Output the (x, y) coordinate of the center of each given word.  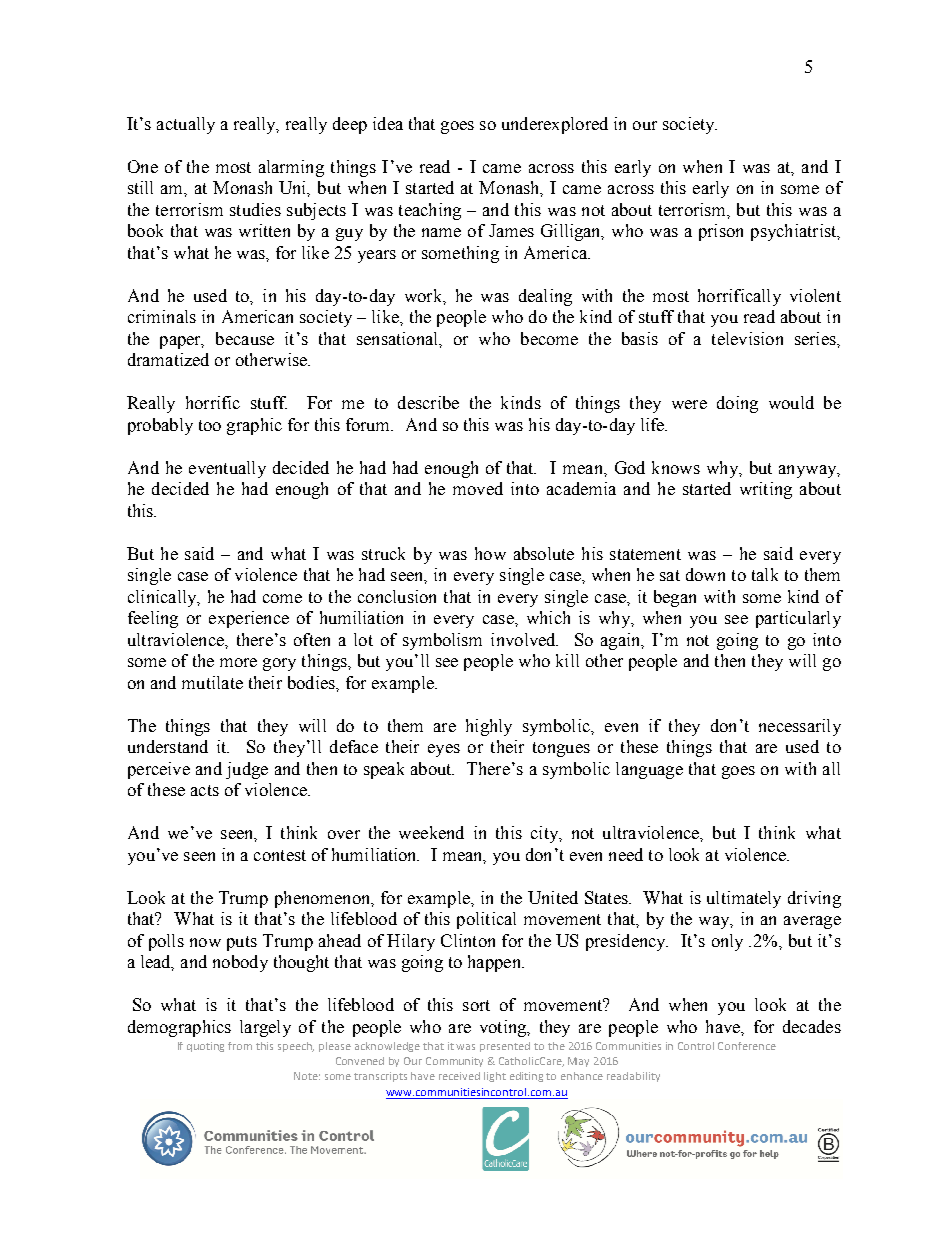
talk (765, 574)
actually (186, 125)
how (490, 553)
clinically (163, 598)
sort (476, 1005)
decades (812, 1026)
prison (721, 232)
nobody (240, 963)
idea (388, 123)
